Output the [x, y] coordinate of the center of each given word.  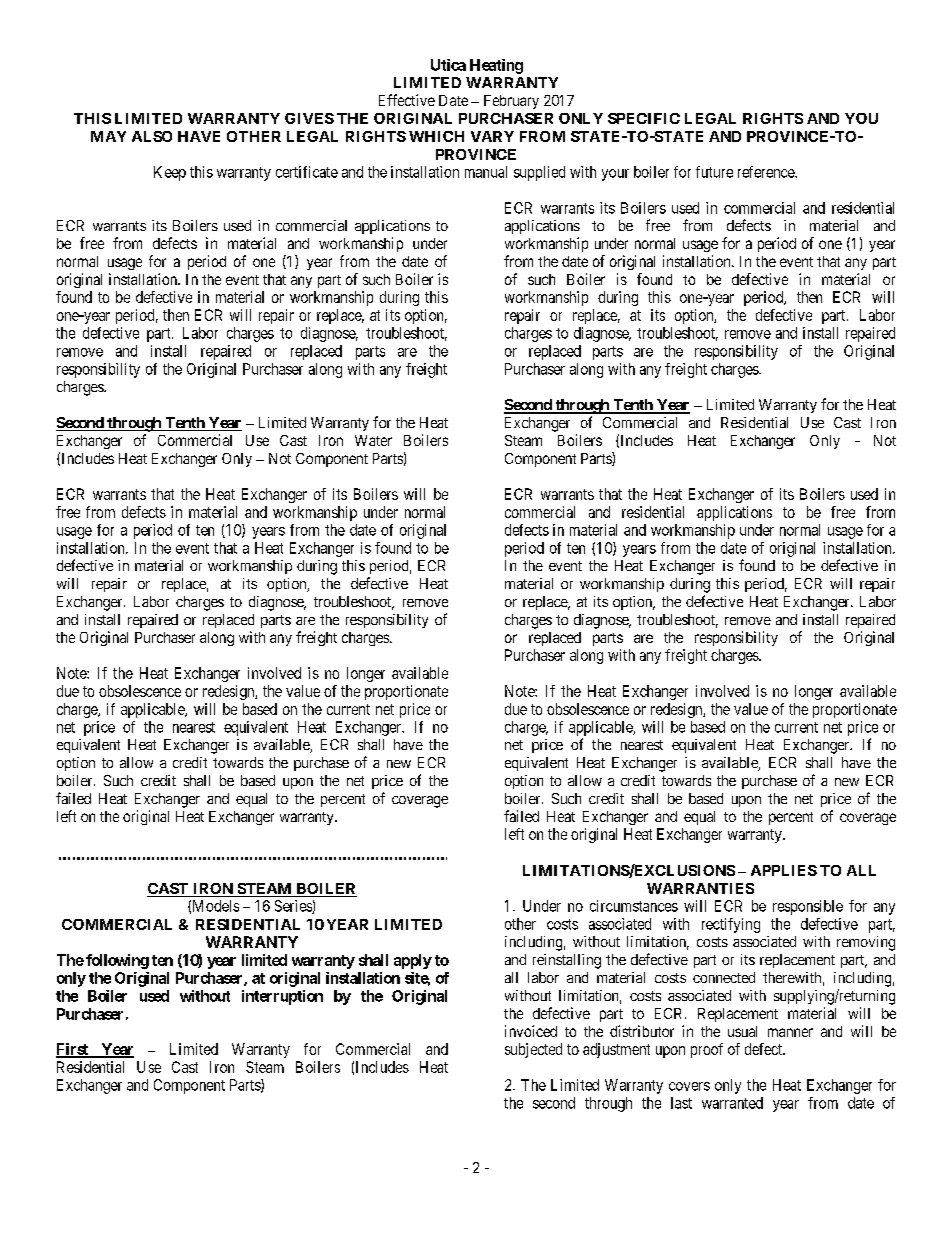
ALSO [152, 136]
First [73, 1050]
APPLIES [784, 870]
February [511, 102]
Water [373, 440]
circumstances [634, 906]
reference [767, 172]
